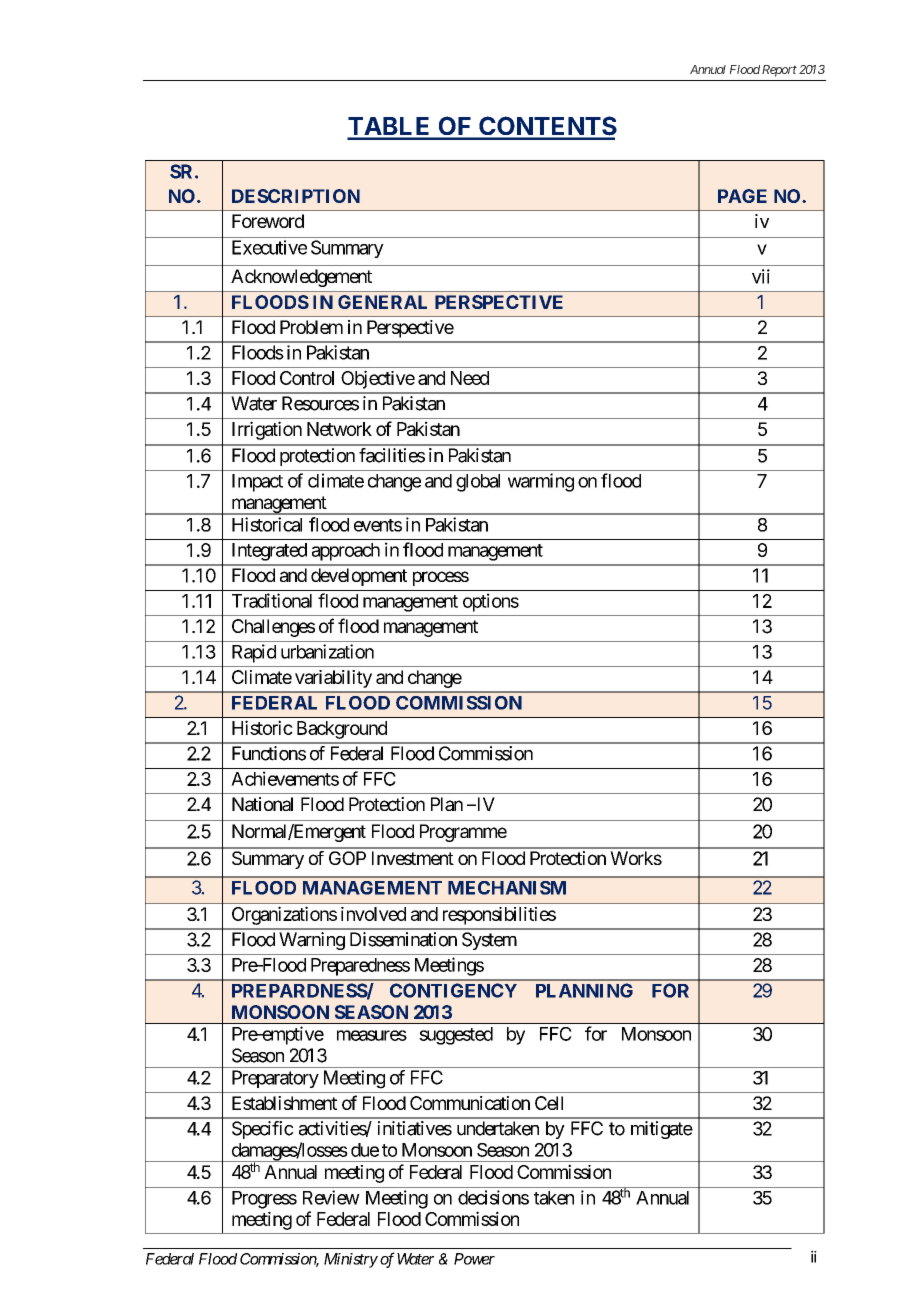 The image size is (924, 1308). I want to click on Traditional, so click(272, 600).
